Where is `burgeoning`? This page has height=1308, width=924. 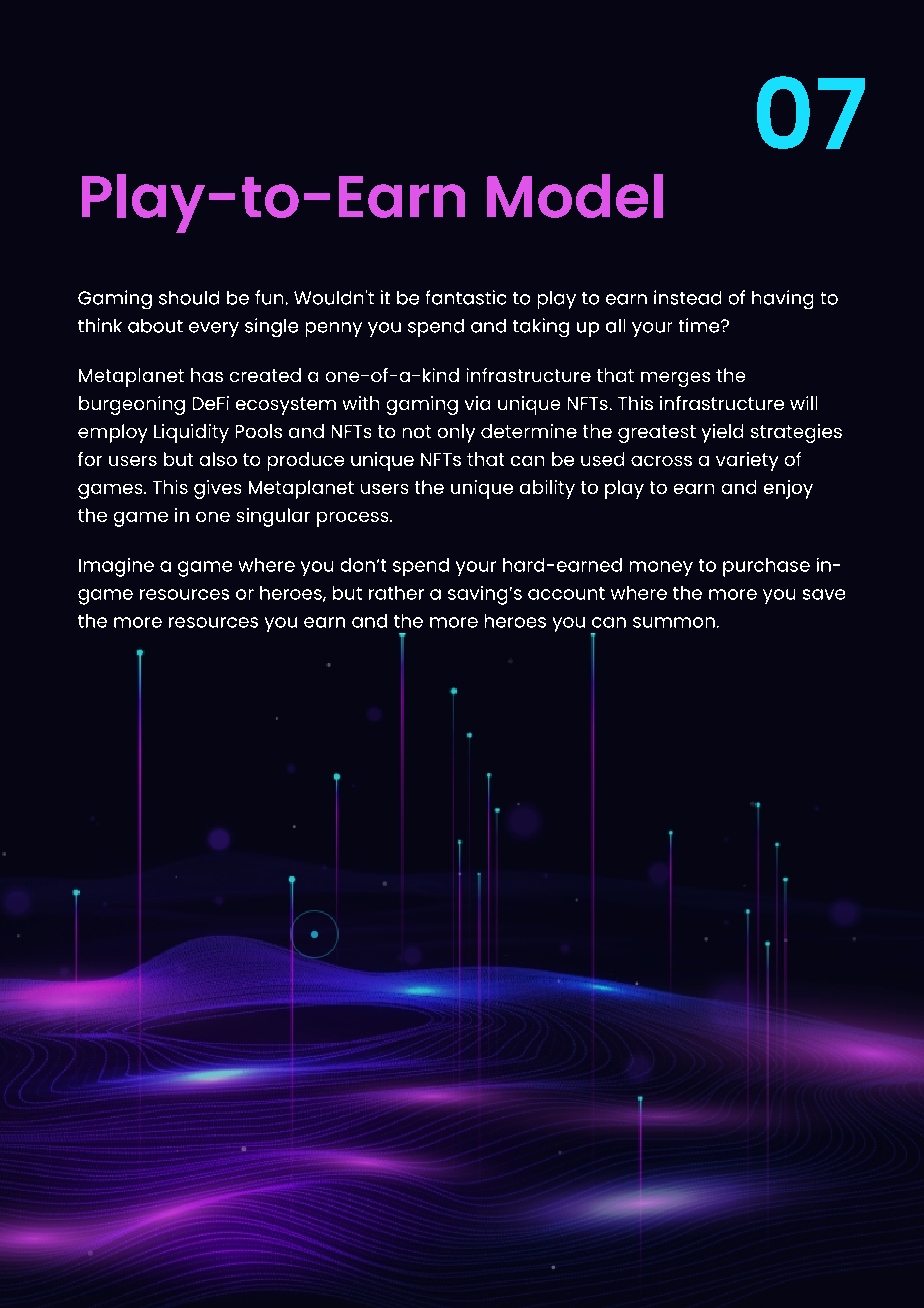 burgeoning is located at coordinates (132, 405).
